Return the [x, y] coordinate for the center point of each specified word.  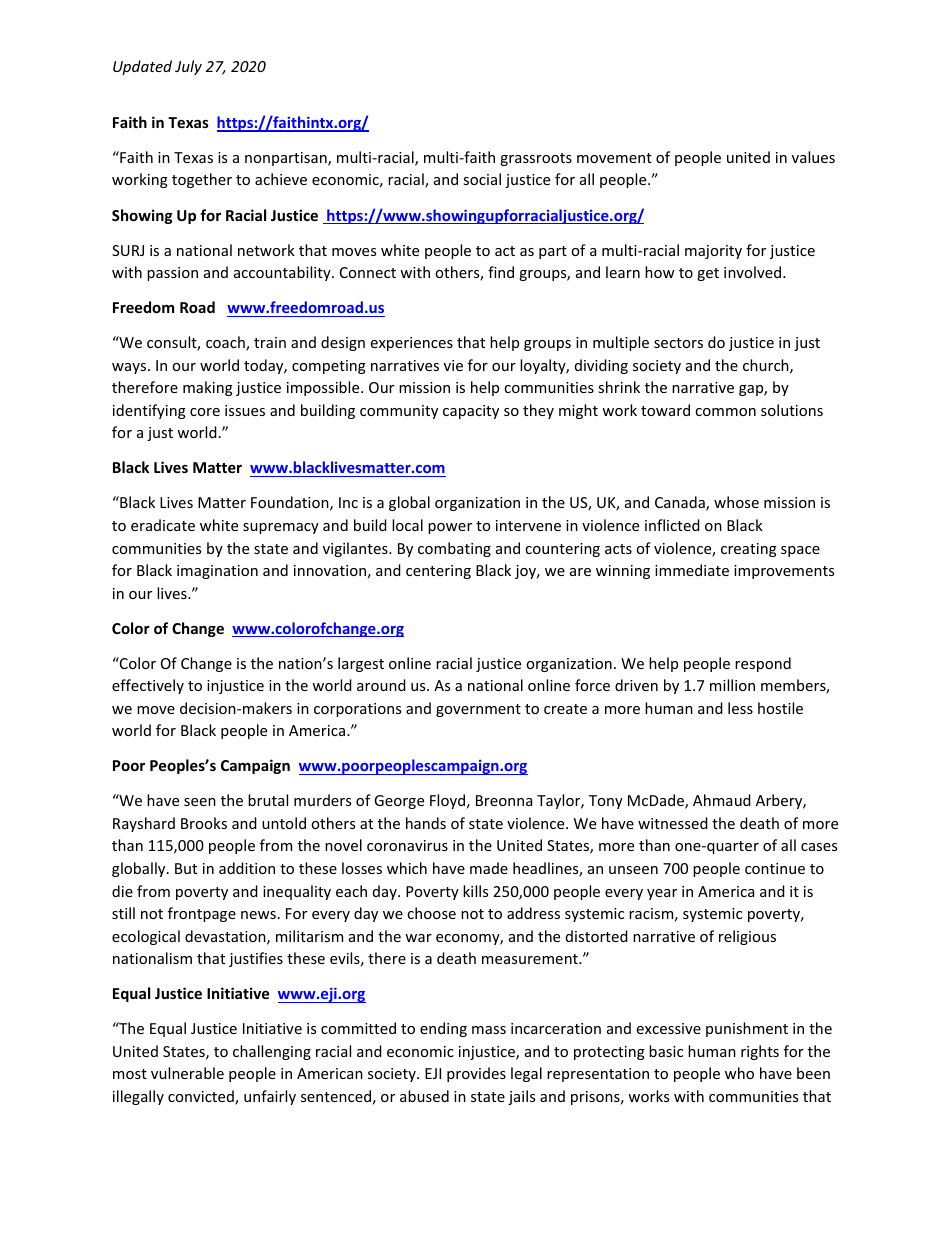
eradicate [163, 525]
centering [438, 572]
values [813, 157]
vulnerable [187, 1073]
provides [476, 1074]
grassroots [536, 159]
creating [749, 550]
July [188, 67]
